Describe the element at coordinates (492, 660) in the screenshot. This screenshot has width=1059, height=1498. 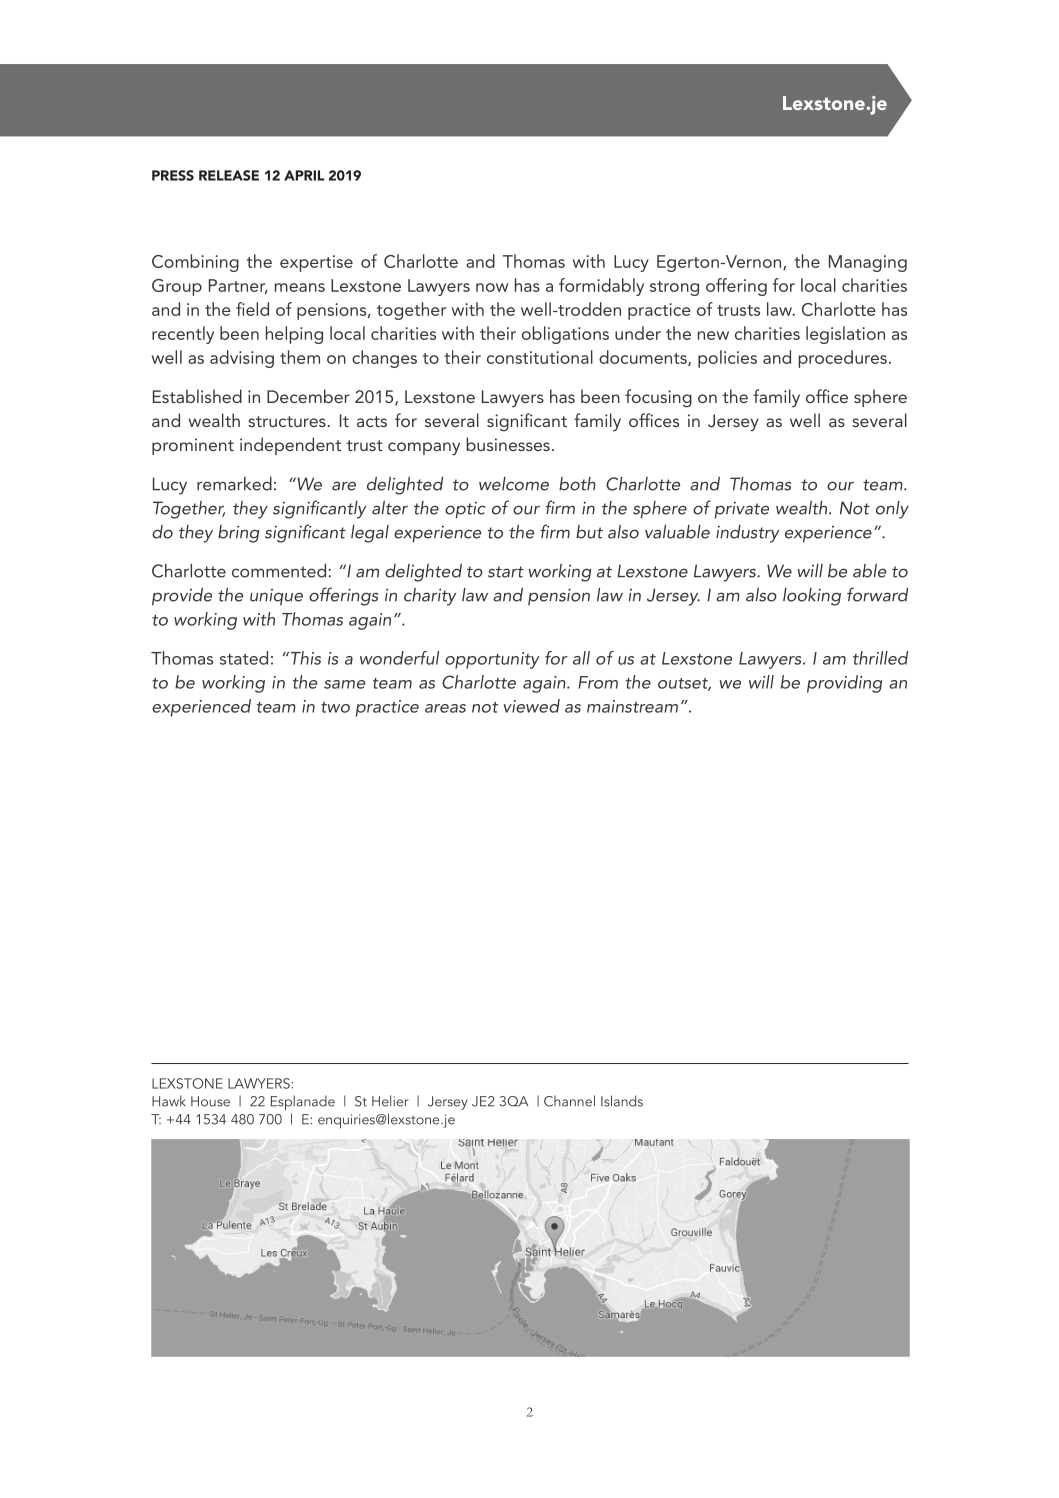
I see `opportunity` at that location.
